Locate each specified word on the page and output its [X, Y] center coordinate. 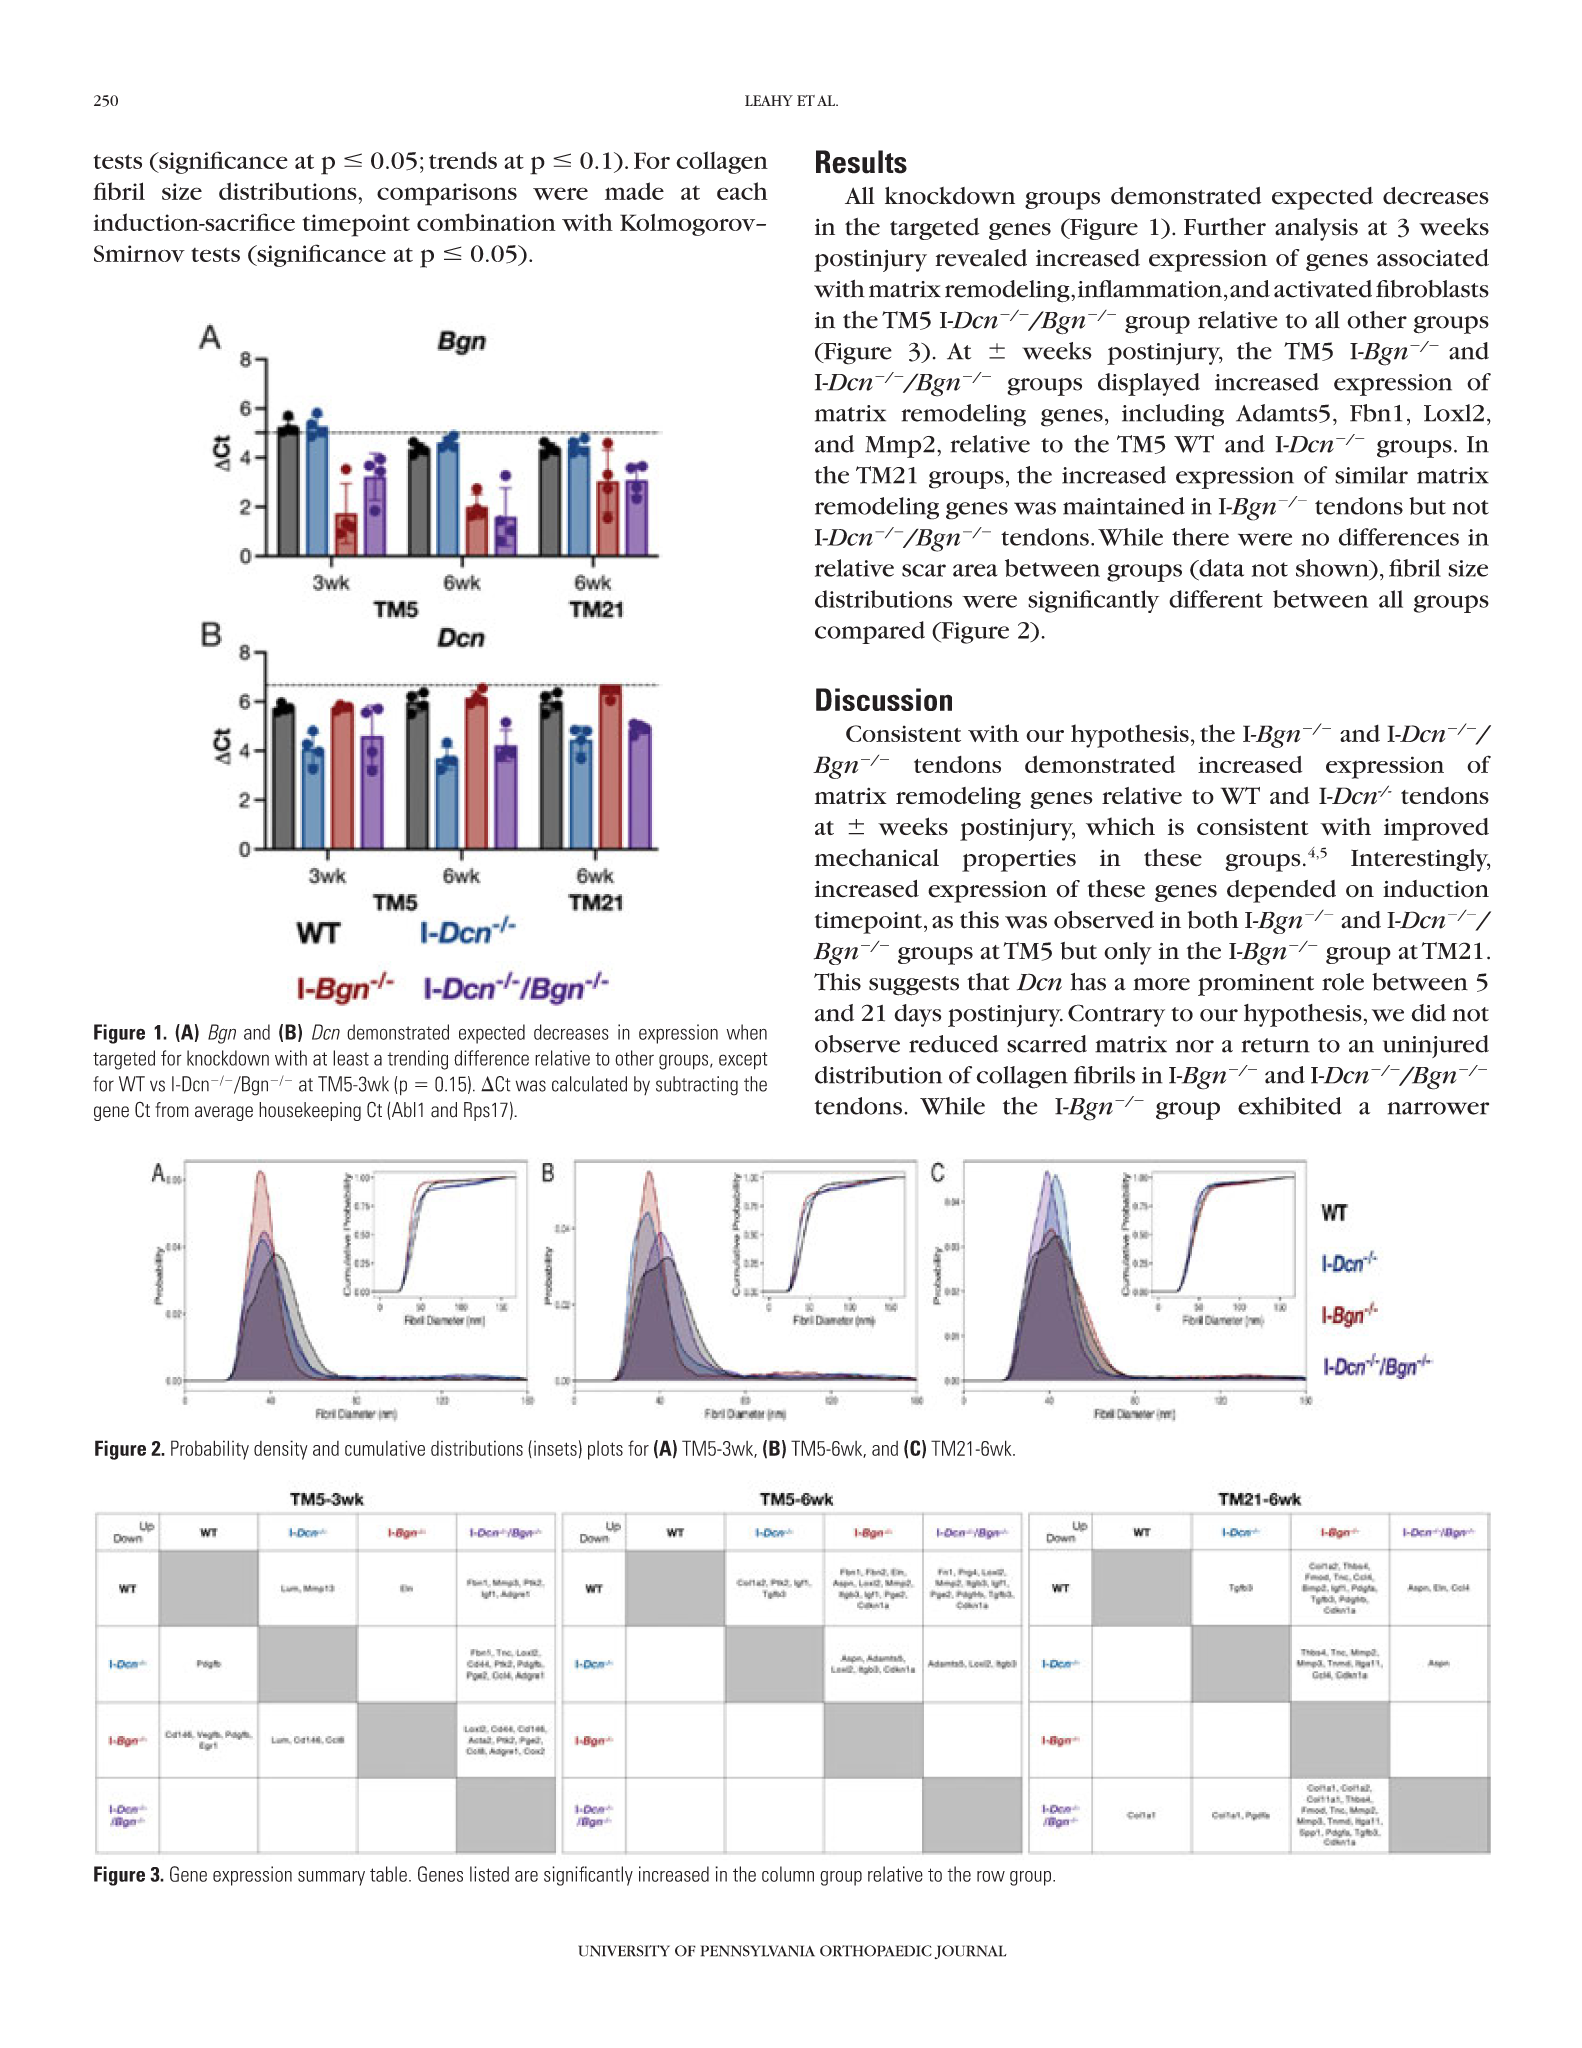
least [351, 1058]
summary [331, 1878]
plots [605, 1450]
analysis [1316, 229]
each [742, 191]
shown [1333, 568]
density [281, 1450]
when [746, 1032]
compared [870, 632]
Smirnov [139, 253]
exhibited [1290, 1106]
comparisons [447, 194]
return [1275, 1045]
